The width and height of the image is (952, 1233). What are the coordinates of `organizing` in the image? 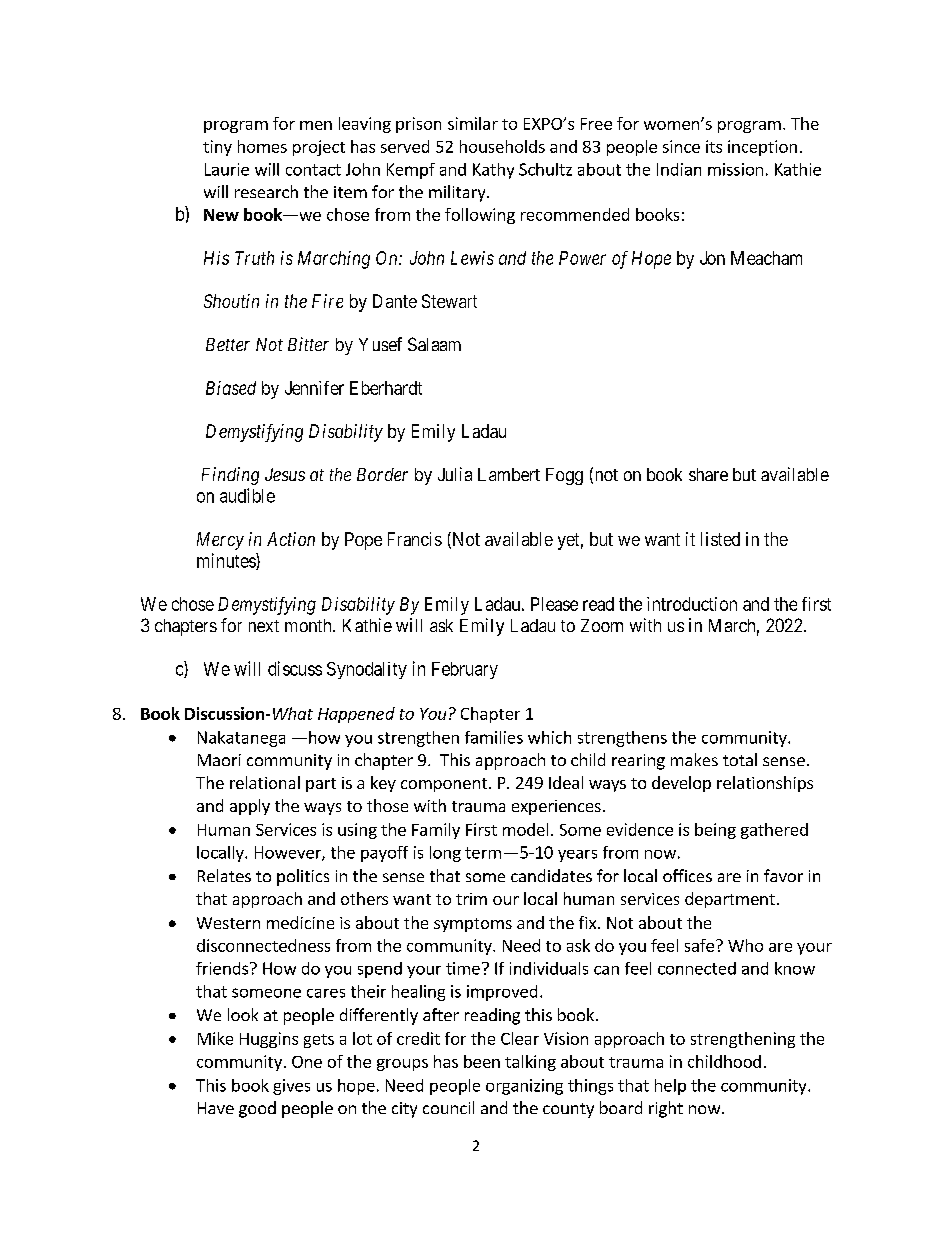 It's located at (524, 1087).
